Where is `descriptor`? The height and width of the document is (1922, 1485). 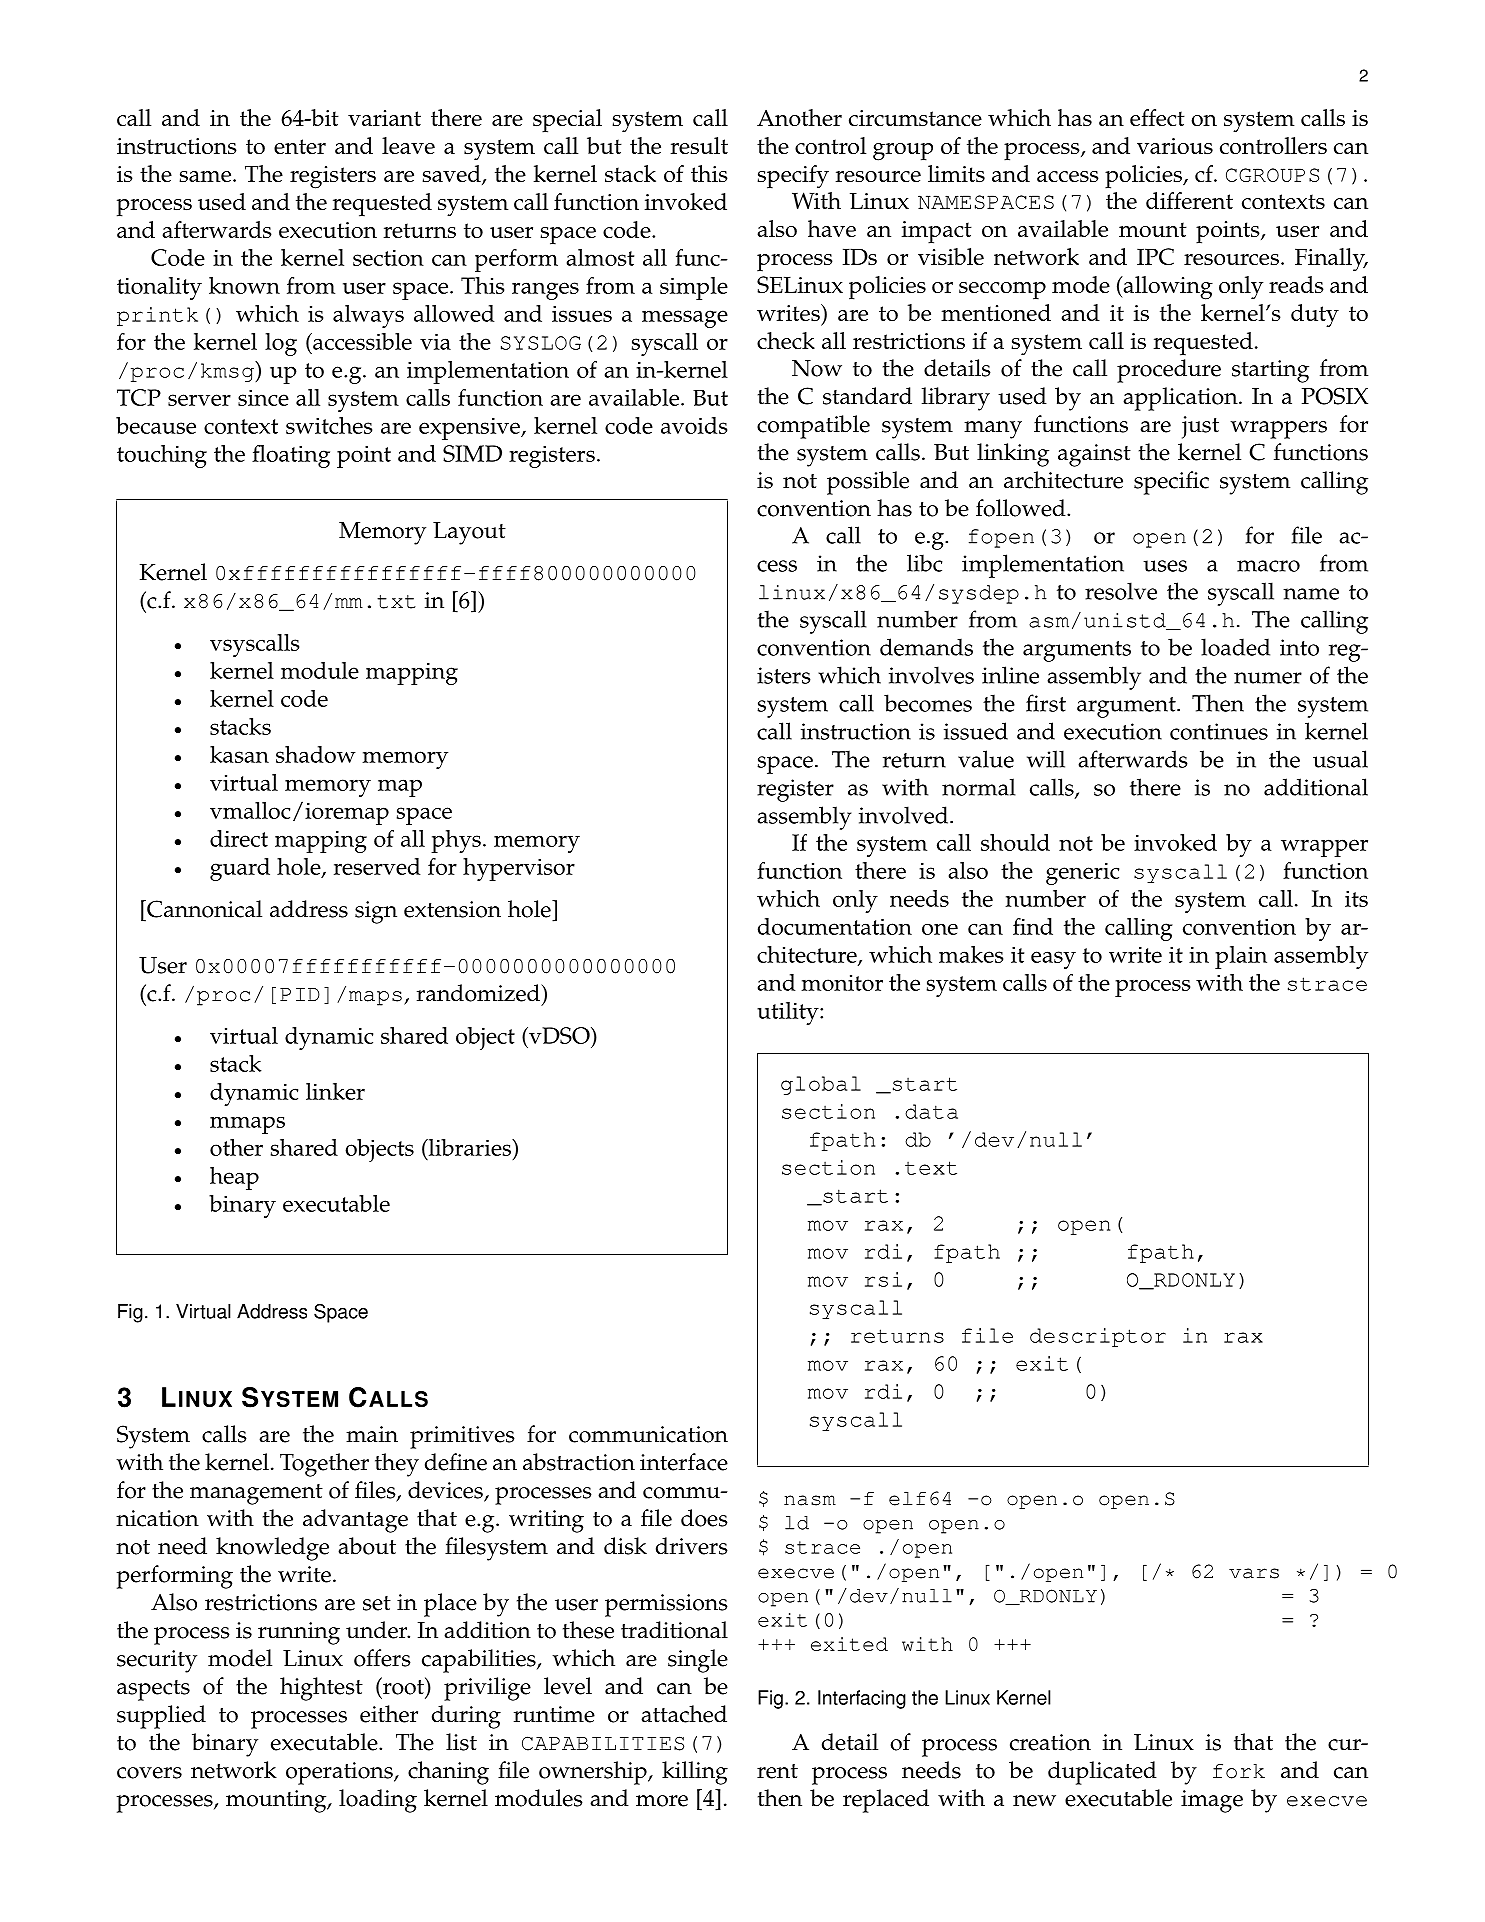
descriptor is located at coordinates (1098, 1337).
